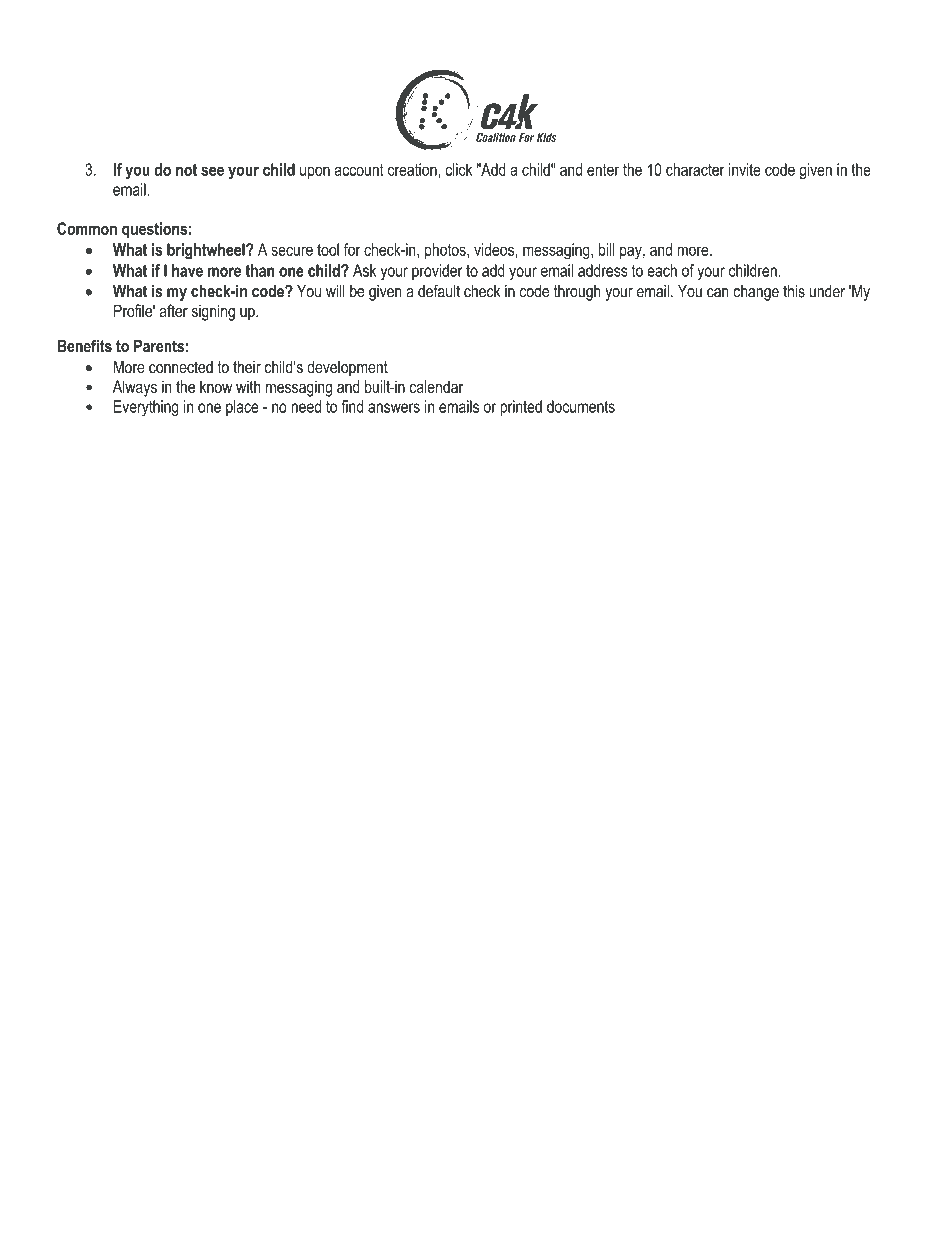  I want to click on answers, so click(394, 408).
